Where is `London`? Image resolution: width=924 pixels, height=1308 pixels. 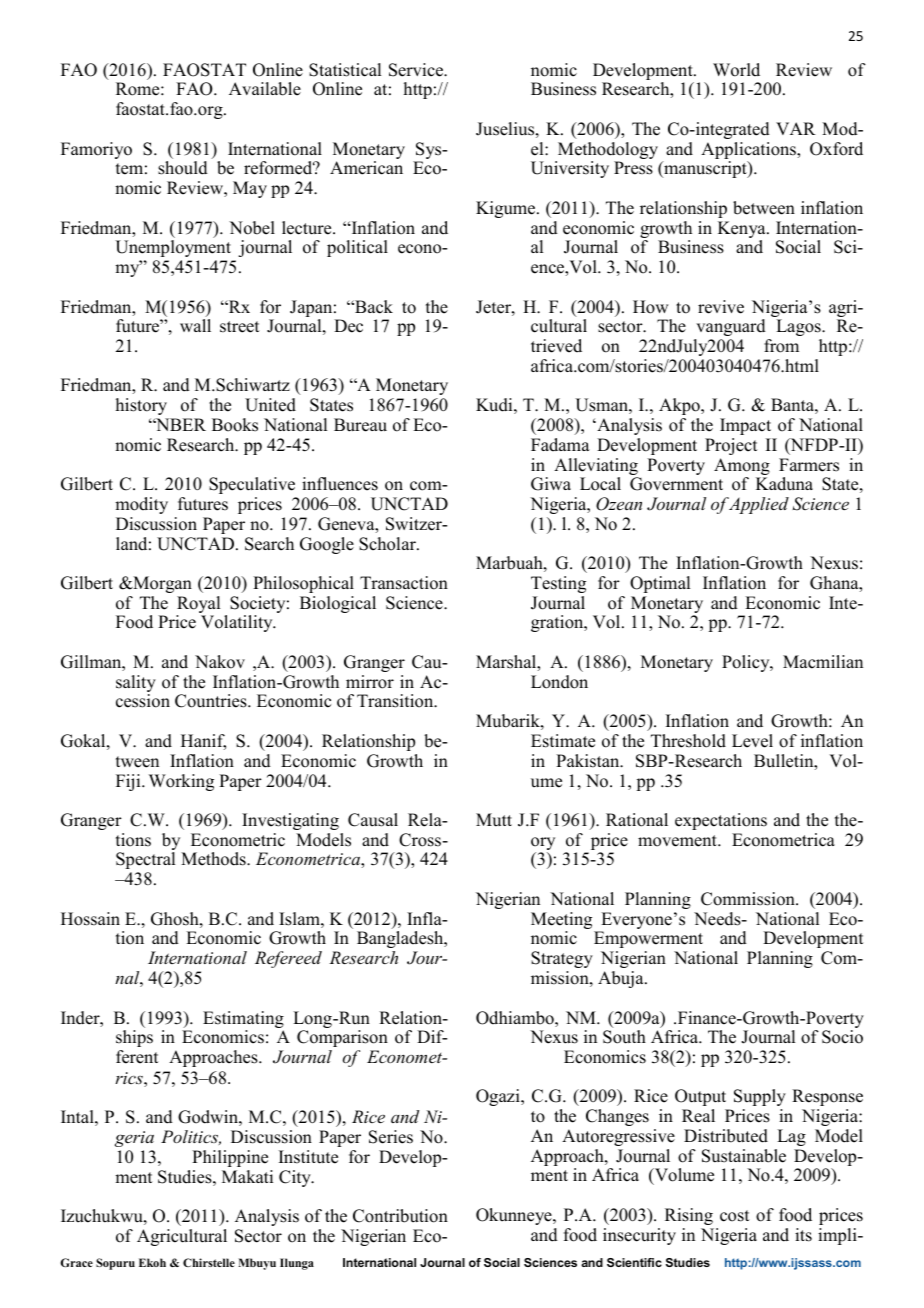 London is located at coordinates (559, 682).
